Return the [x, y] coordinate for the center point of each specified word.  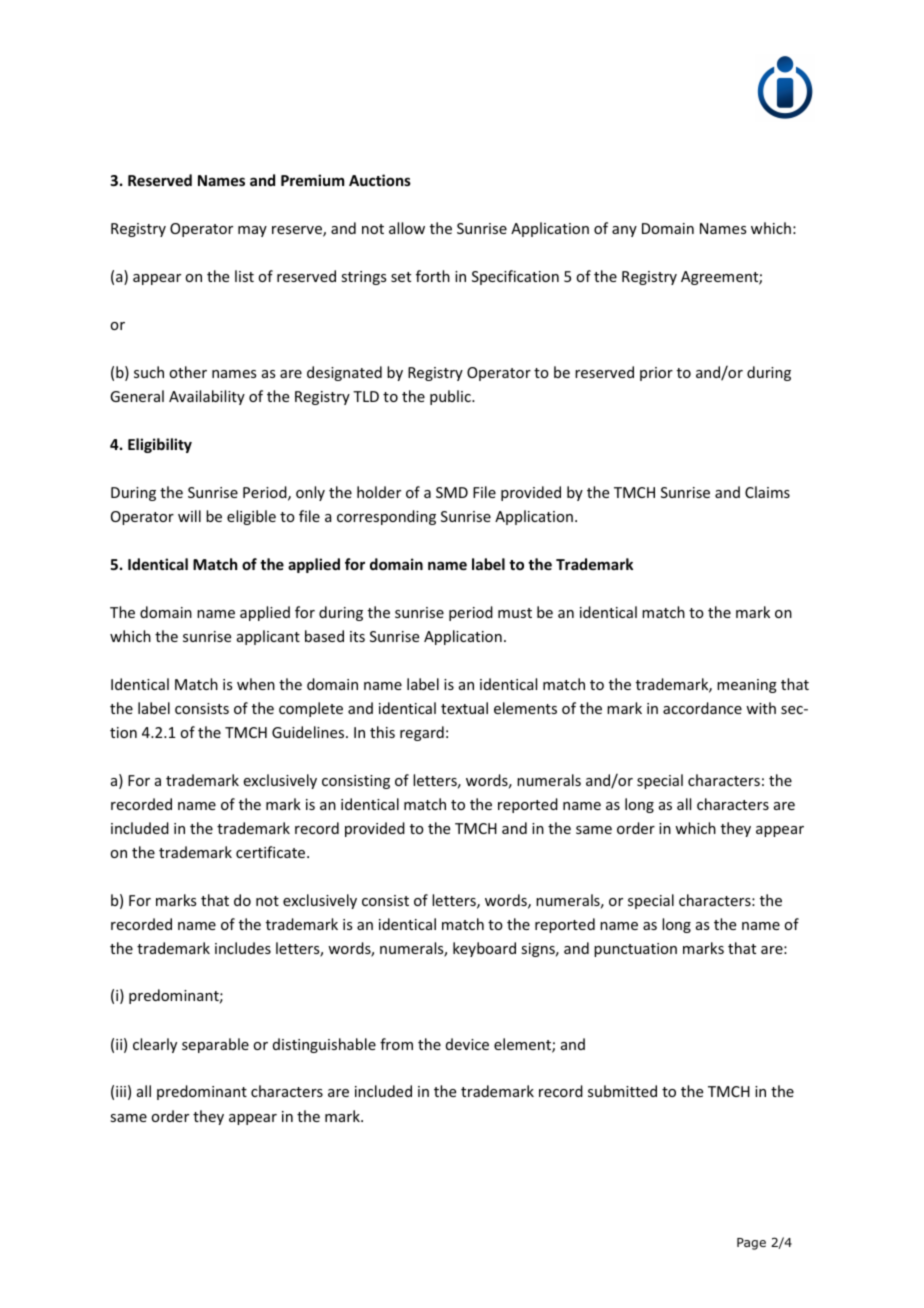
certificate [272, 852]
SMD [452, 492]
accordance [702, 708]
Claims [767, 492]
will [189, 516]
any [624, 231]
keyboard [484, 949]
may [252, 231]
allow [407, 228]
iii [121, 1091]
